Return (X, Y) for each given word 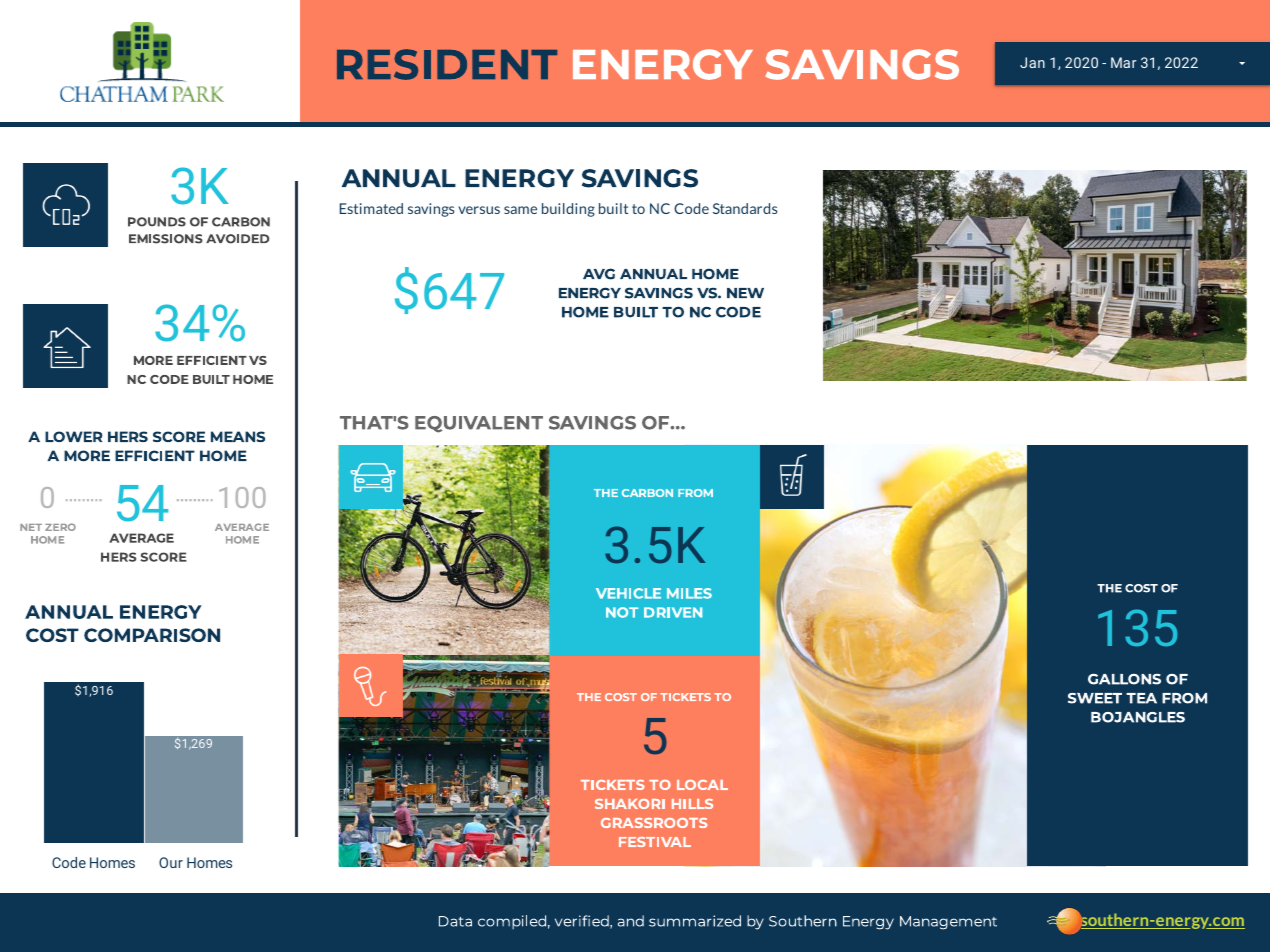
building (568, 210)
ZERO (60, 527)
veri (569, 921)
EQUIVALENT (479, 424)
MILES (689, 593)
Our (171, 862)
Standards (745, 208)
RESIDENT (447, 64)
